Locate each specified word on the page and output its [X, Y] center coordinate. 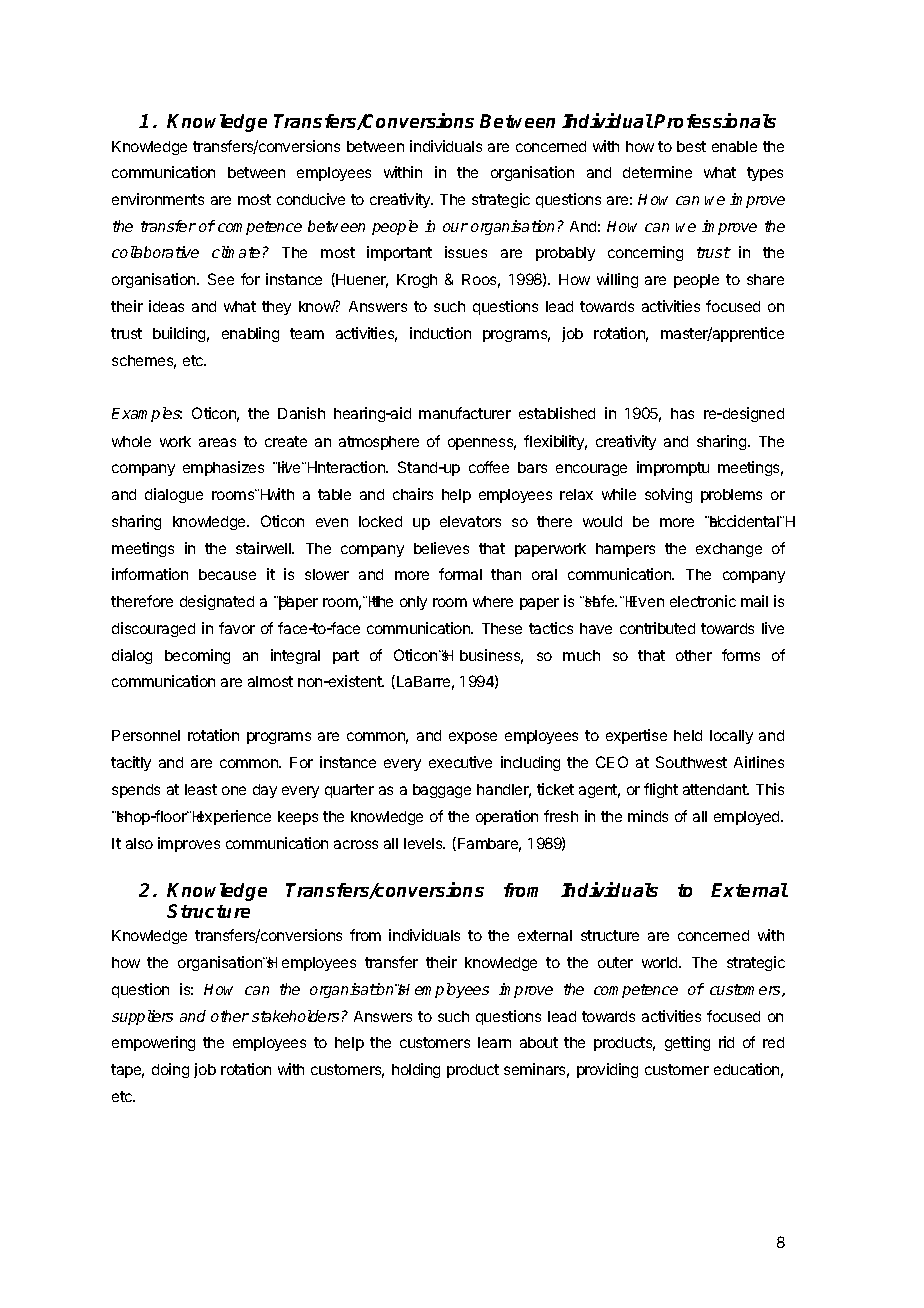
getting [687, 1043]
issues [466, 252]
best [691, 146]
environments [158, 199]
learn [494, 1042]
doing [170, 1070]
